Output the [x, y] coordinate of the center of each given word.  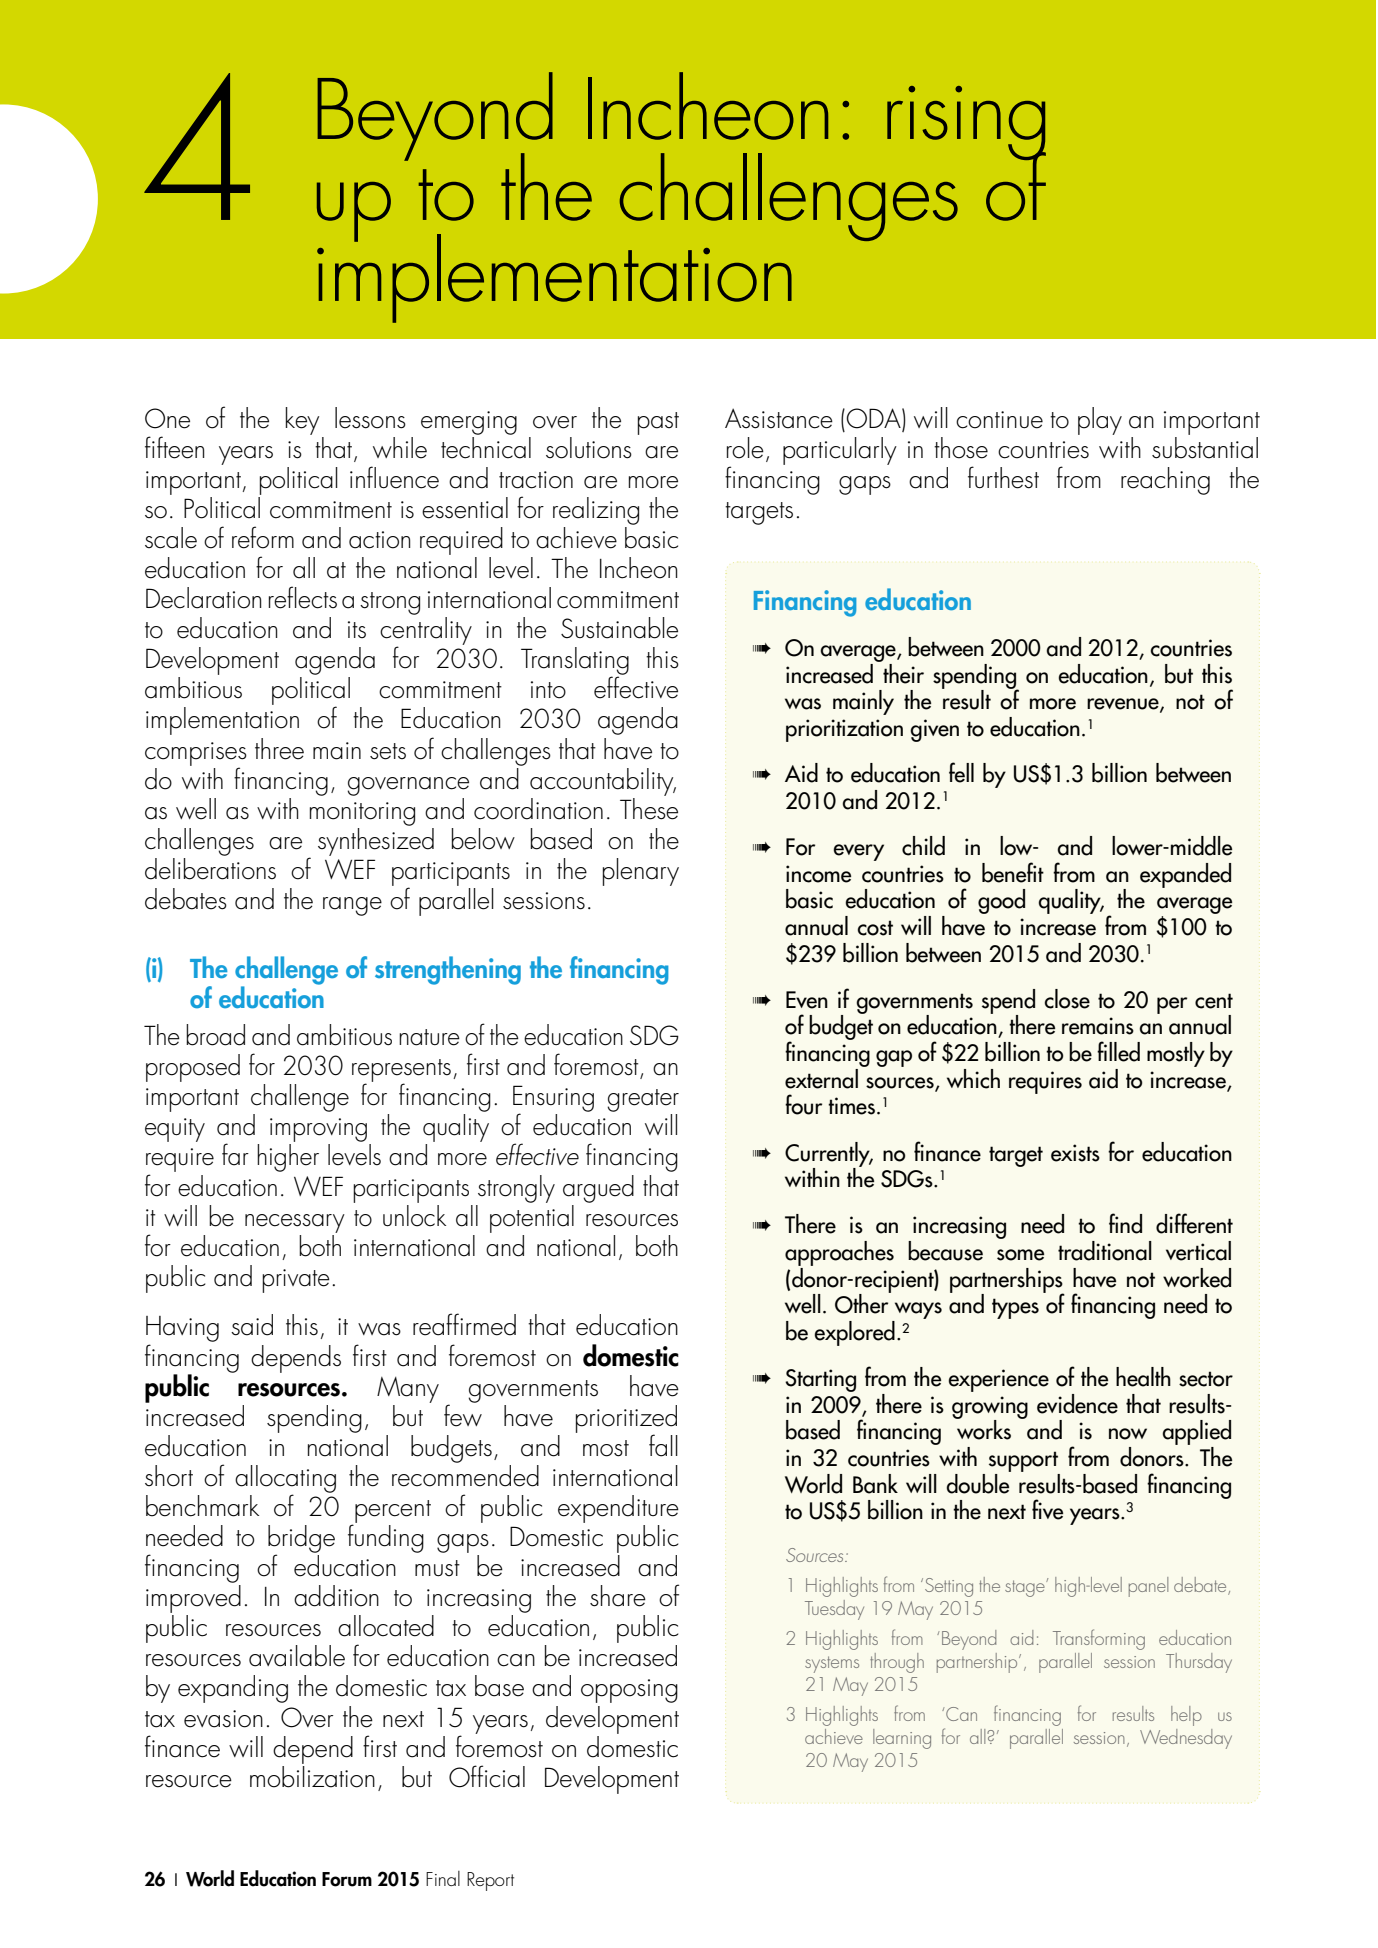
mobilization [312, 1775]
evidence [1077, 1404]
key [302, 421]
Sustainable [619, 628]
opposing [629, 1691]
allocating [285, 1480]
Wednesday [1186, 1739]
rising [966, 124]
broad [215, 1035]
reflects [303, 597]
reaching [1165, 481]
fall [663, 1445]
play [1100, 421]
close [1067, 999]
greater [643, 1100]
